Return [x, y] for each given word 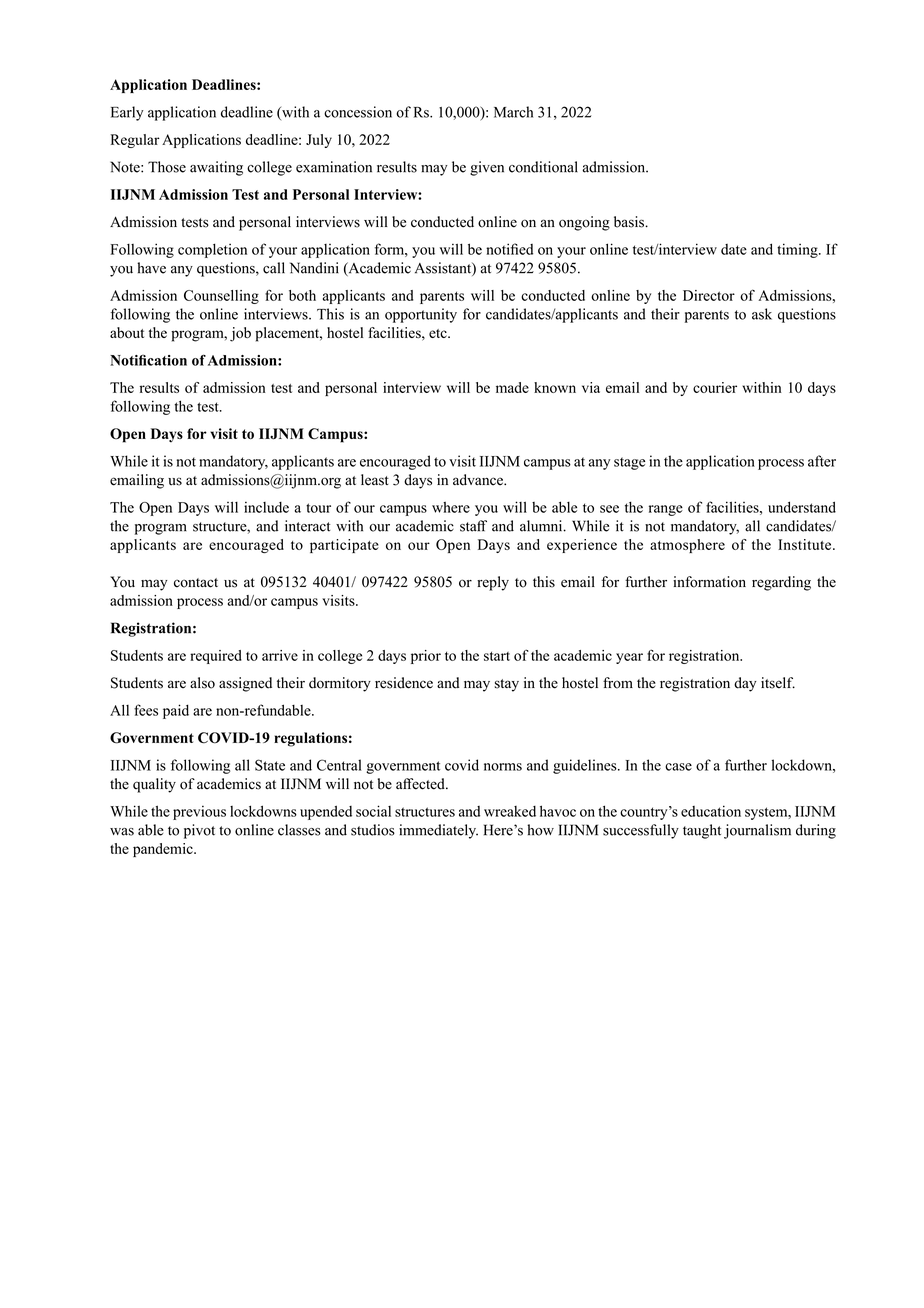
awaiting [216, 168]
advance [479, 480]
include [266, 507]
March [513, 112]
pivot [199, 831]
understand [802, 507]
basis [630, 222]
